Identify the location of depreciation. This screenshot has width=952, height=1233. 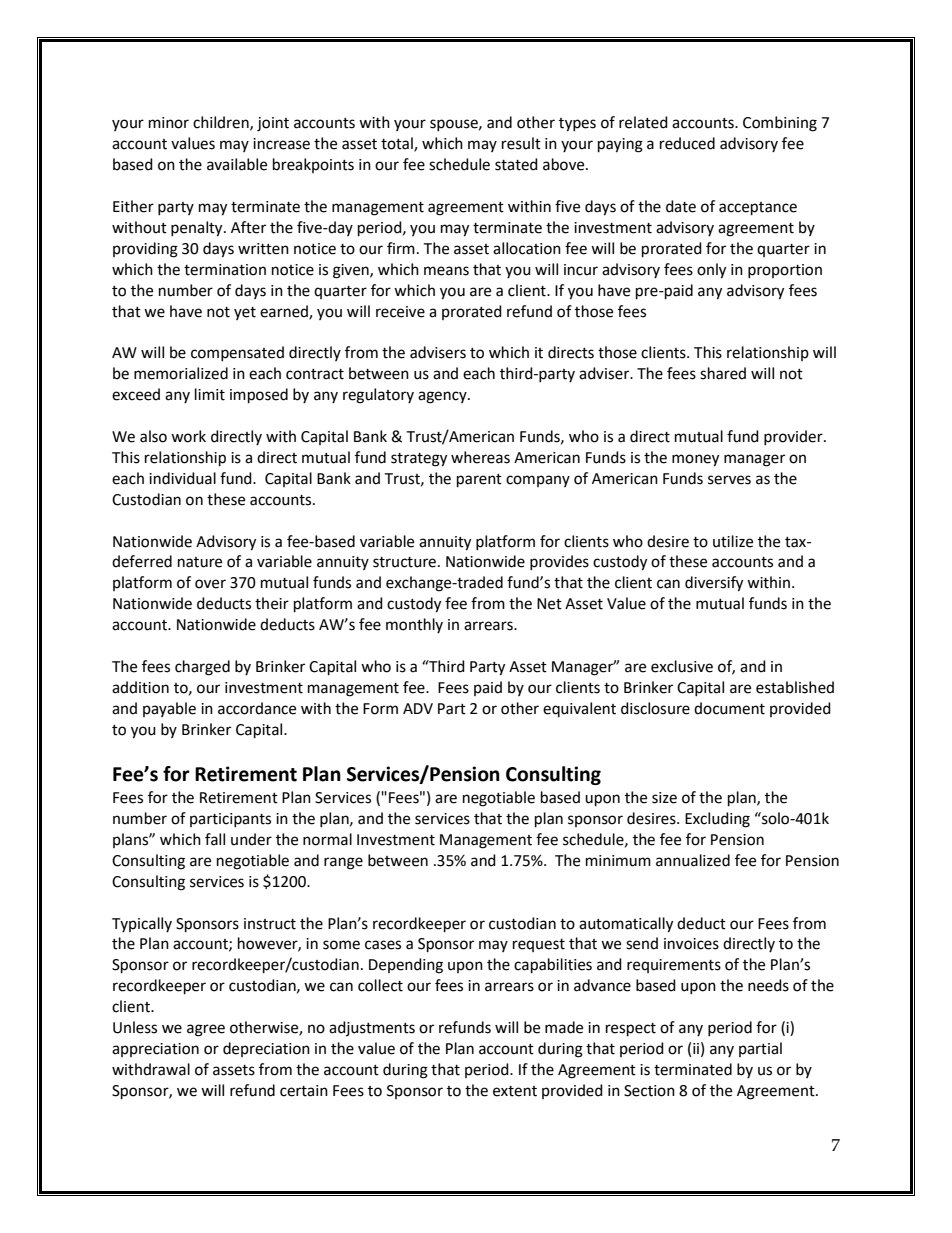
(266, 1049).
